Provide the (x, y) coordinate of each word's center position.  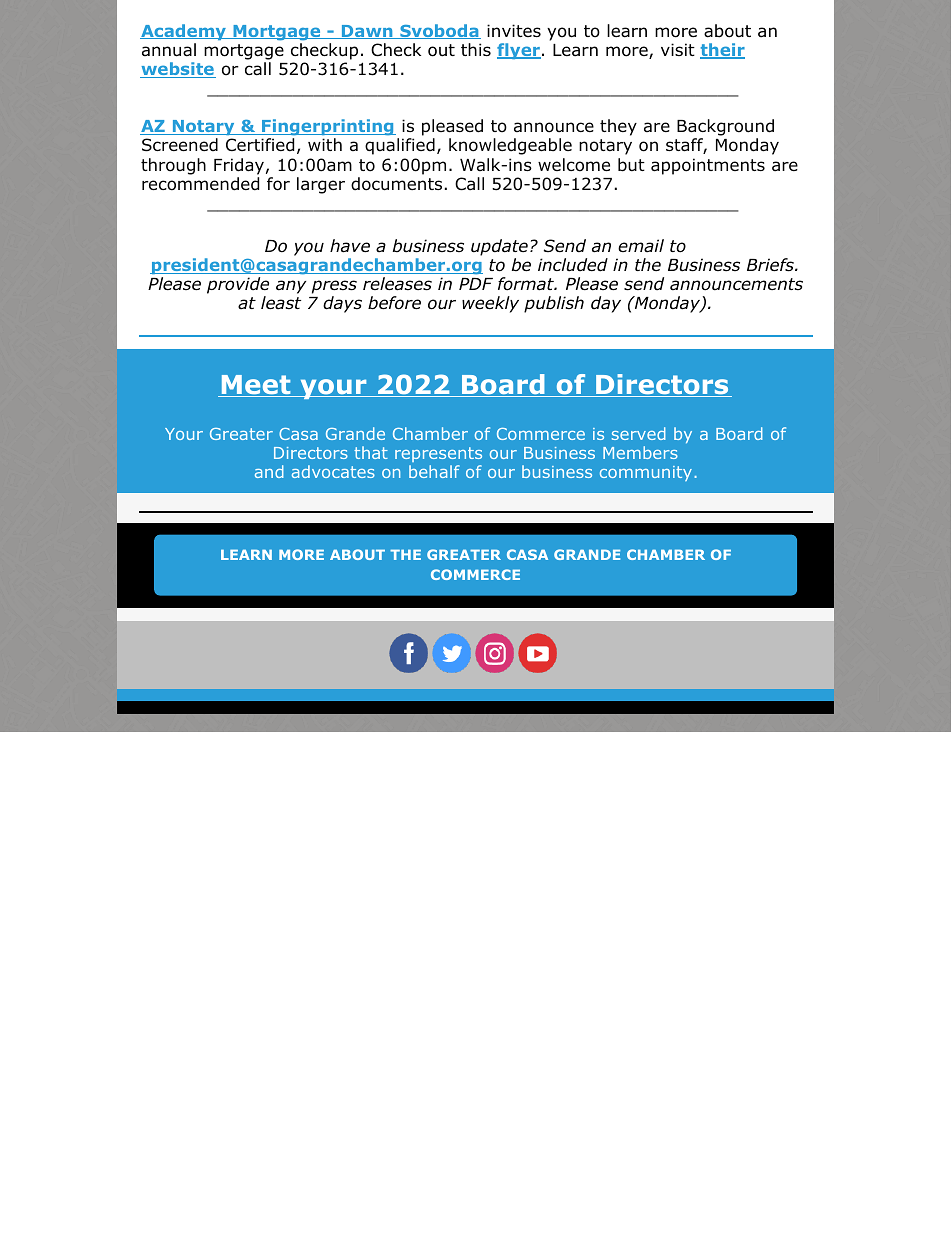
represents (438, 454)
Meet (256, 386)
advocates (333, 471)
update (499, 247)
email (641, 246)
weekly (490, 304)
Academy (184, 32)
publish (554, 304)
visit (678, 49)
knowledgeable (510, 146)
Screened (180, 145)
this (476, 49)
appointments (708, 166)
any (291, 287)
